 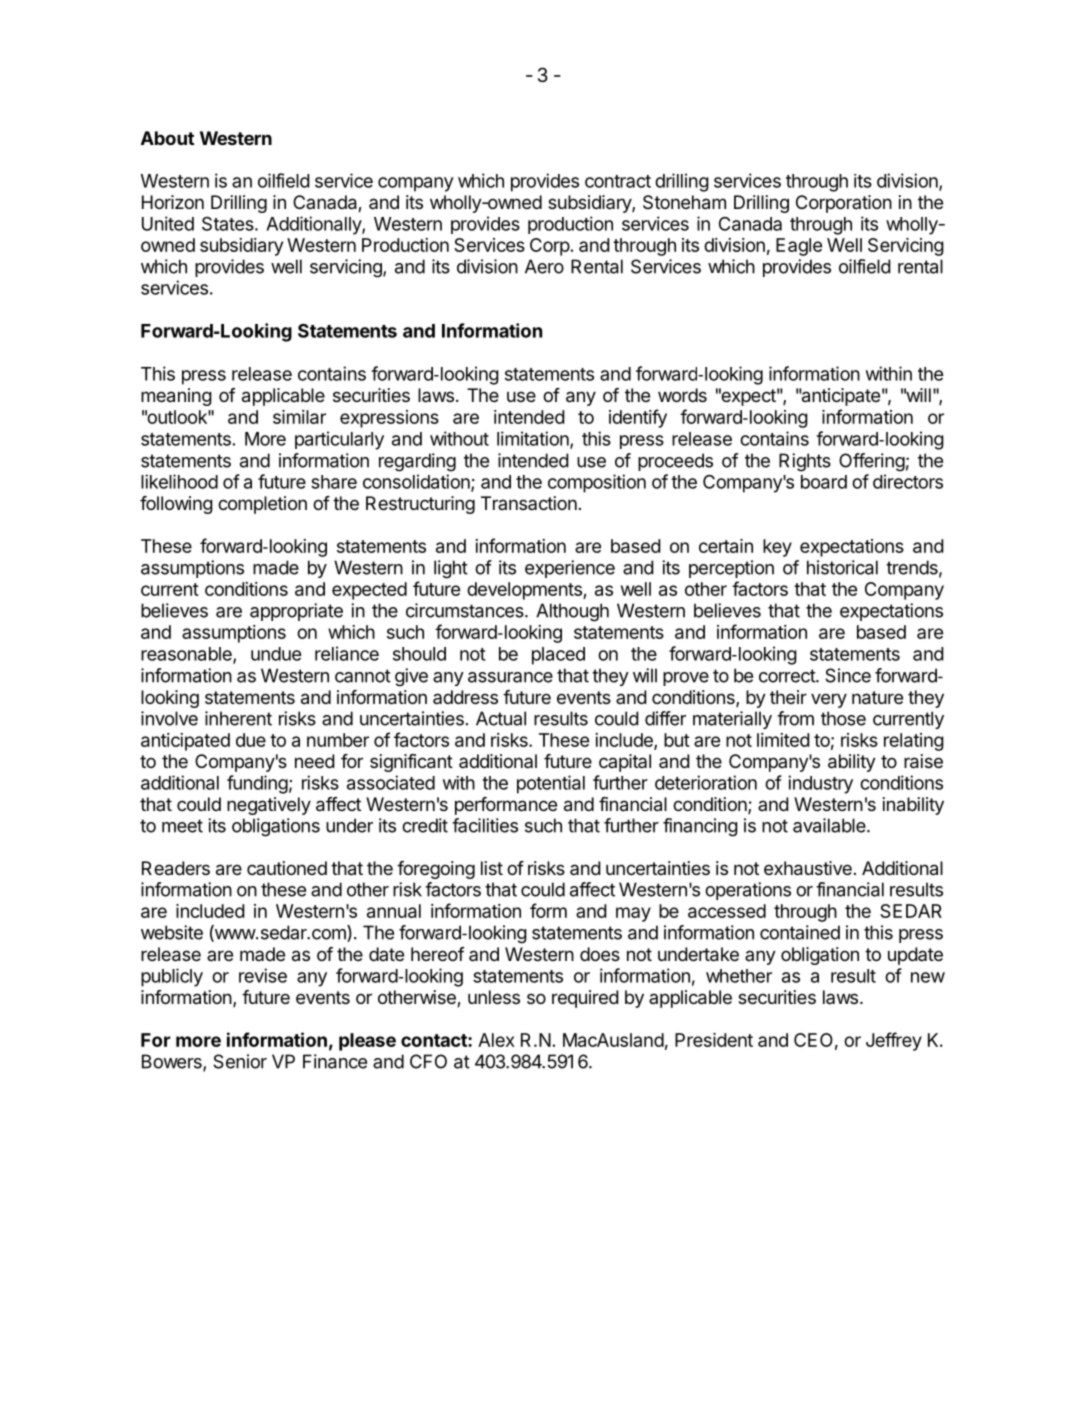 What do you see at coordinates (296, 612) in the document?
I see `appropriate` at bounding box center [296, 612].
